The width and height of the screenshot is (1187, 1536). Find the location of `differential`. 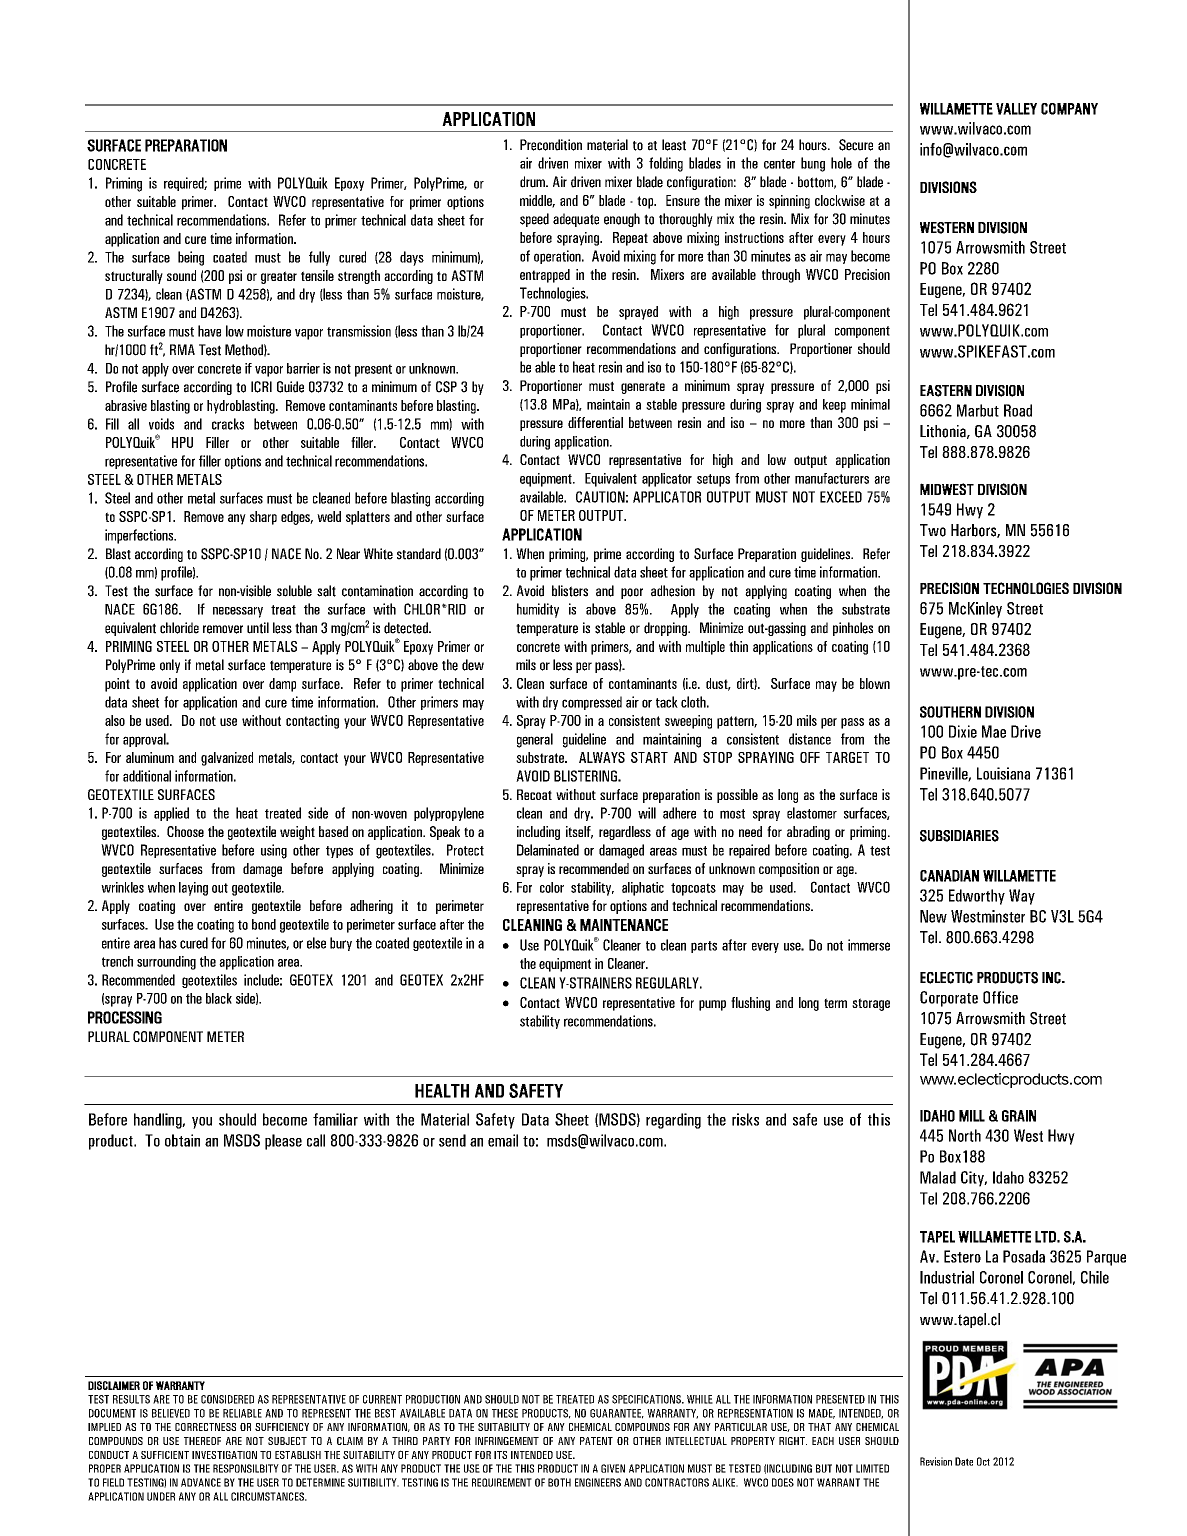

differential is located at coordinates (595, 422).
